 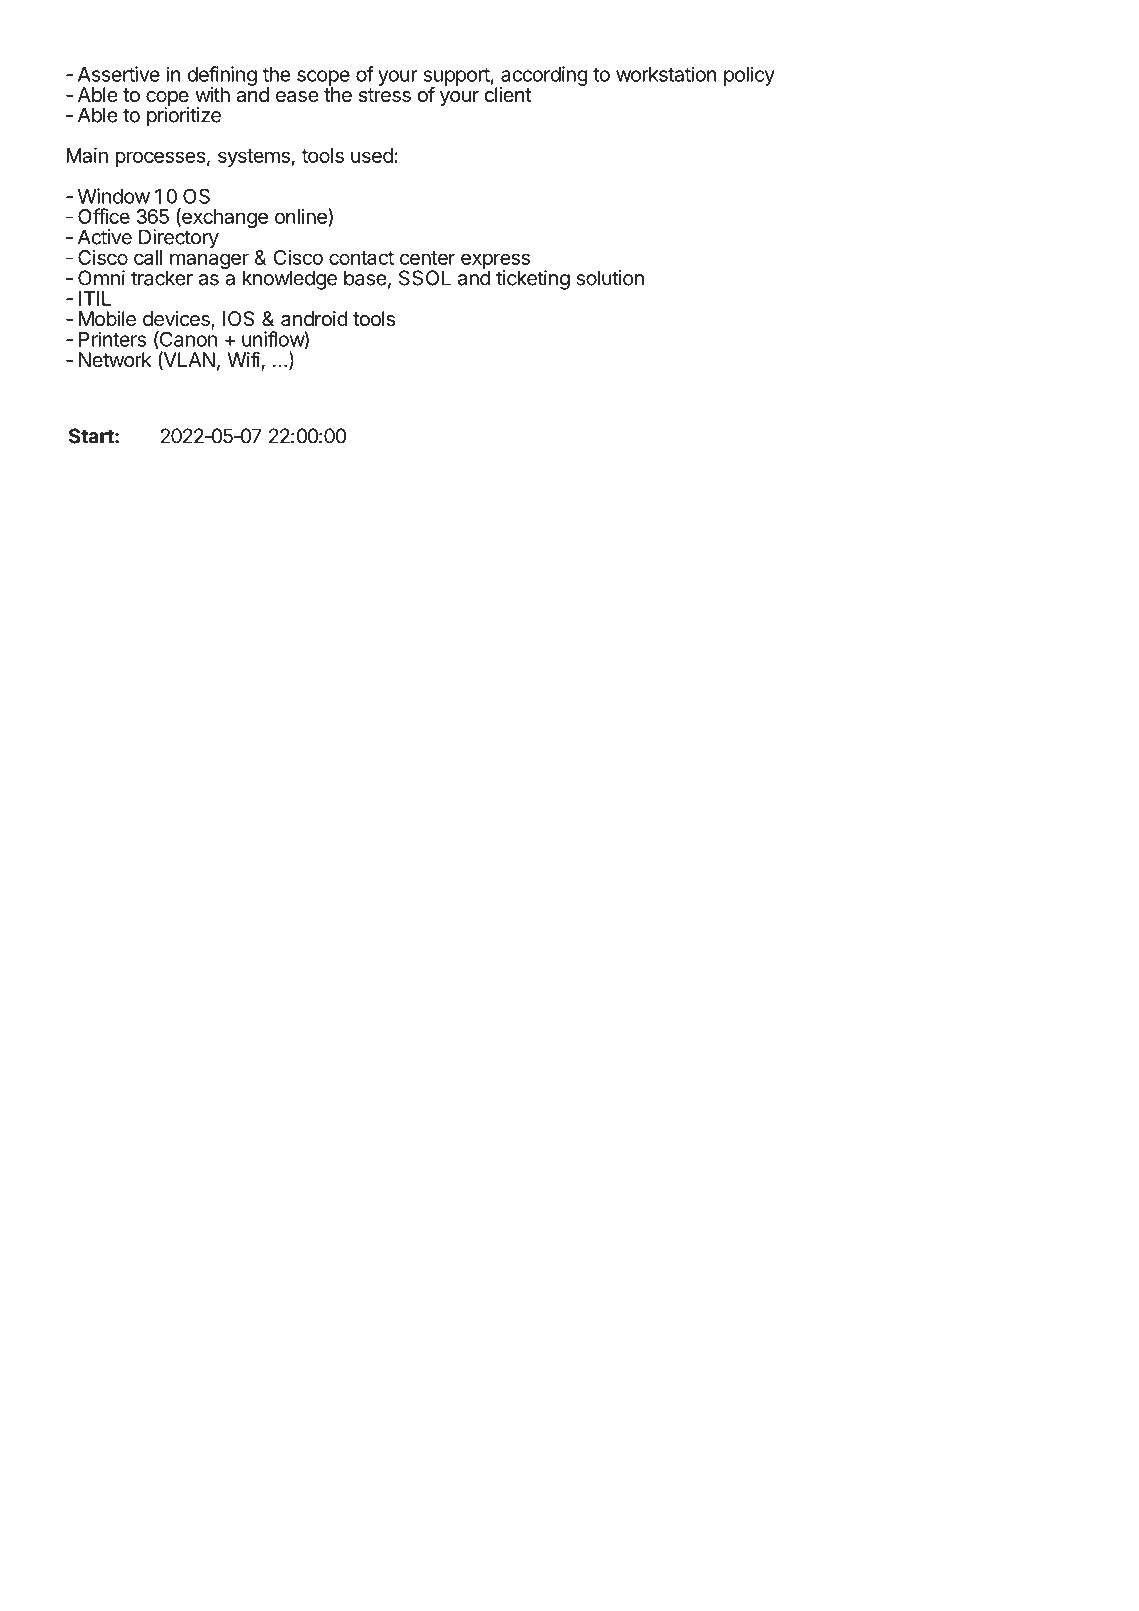 What do you see at coordinates (314, 319) in the page?
I see `android` at bounding box center [314, 319].
